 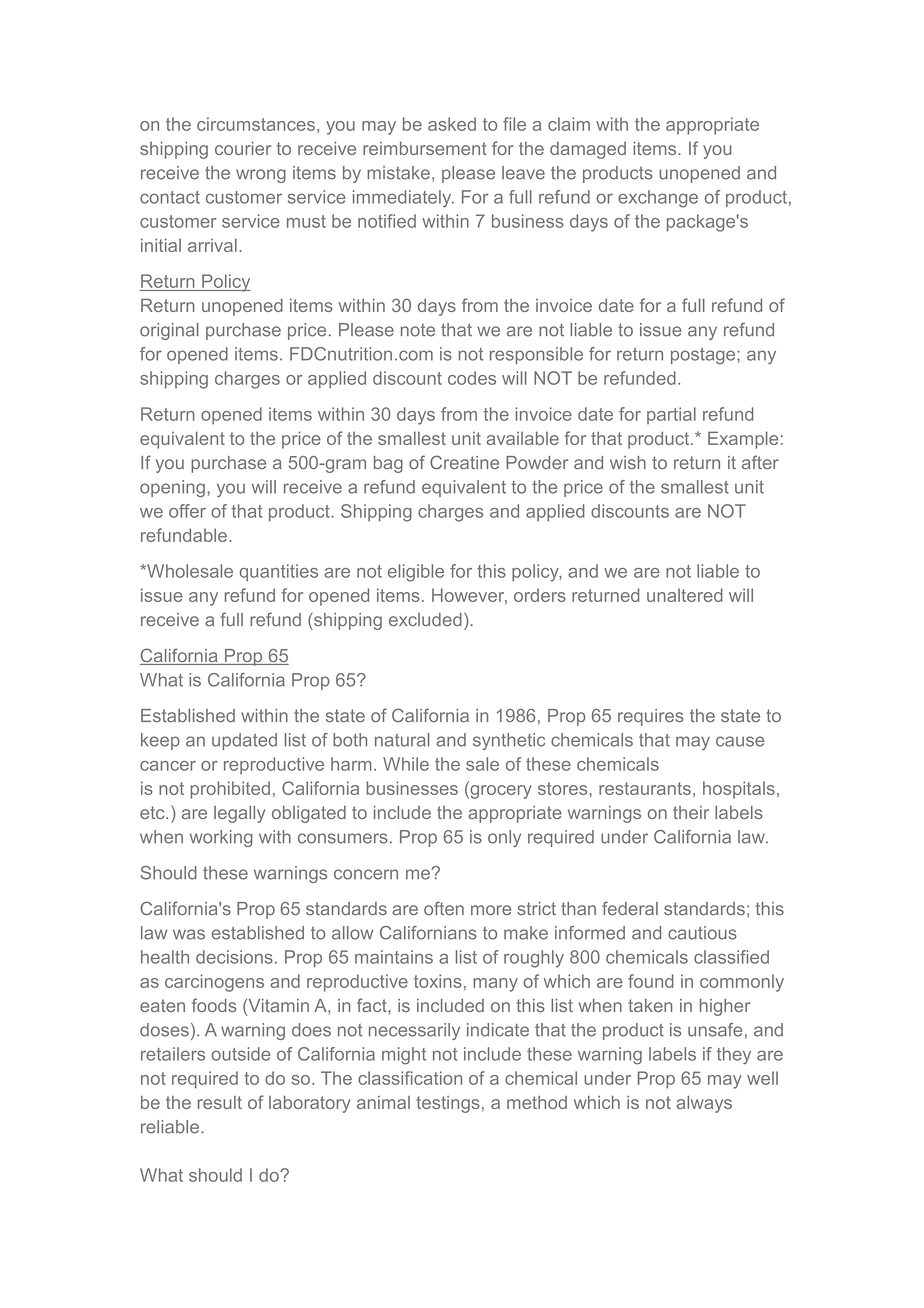 I want to click on courier, so click(x=243, y=148).
